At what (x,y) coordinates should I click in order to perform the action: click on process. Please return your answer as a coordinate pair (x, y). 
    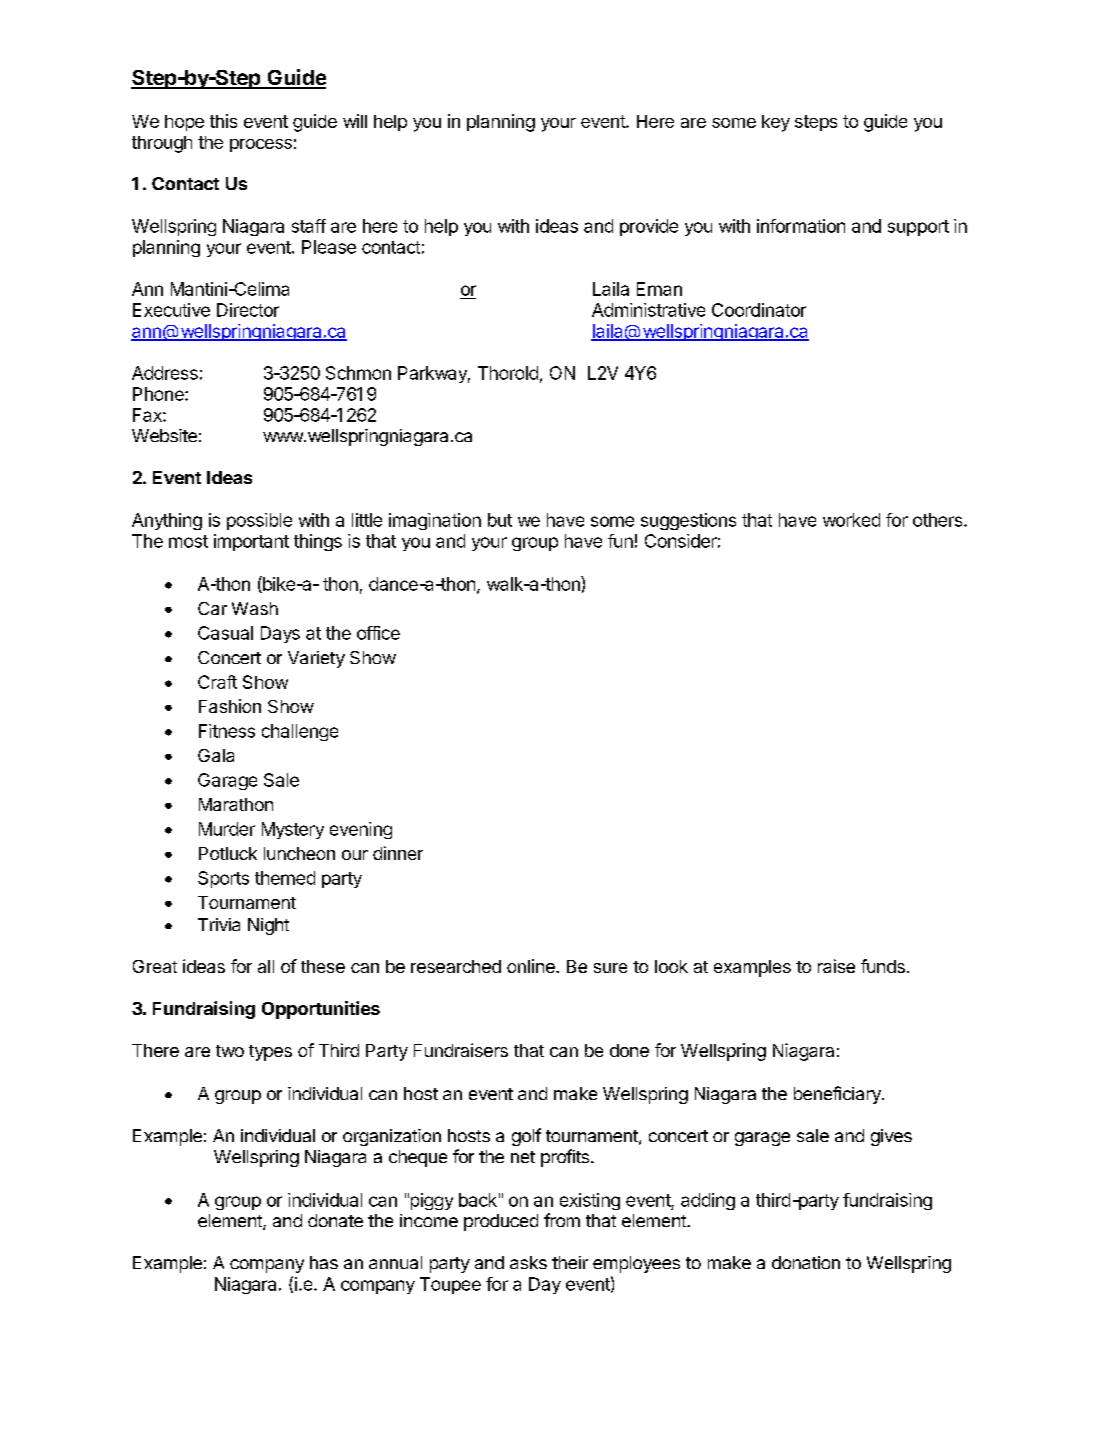
    Looking at the image, I should click on (261, 145).
